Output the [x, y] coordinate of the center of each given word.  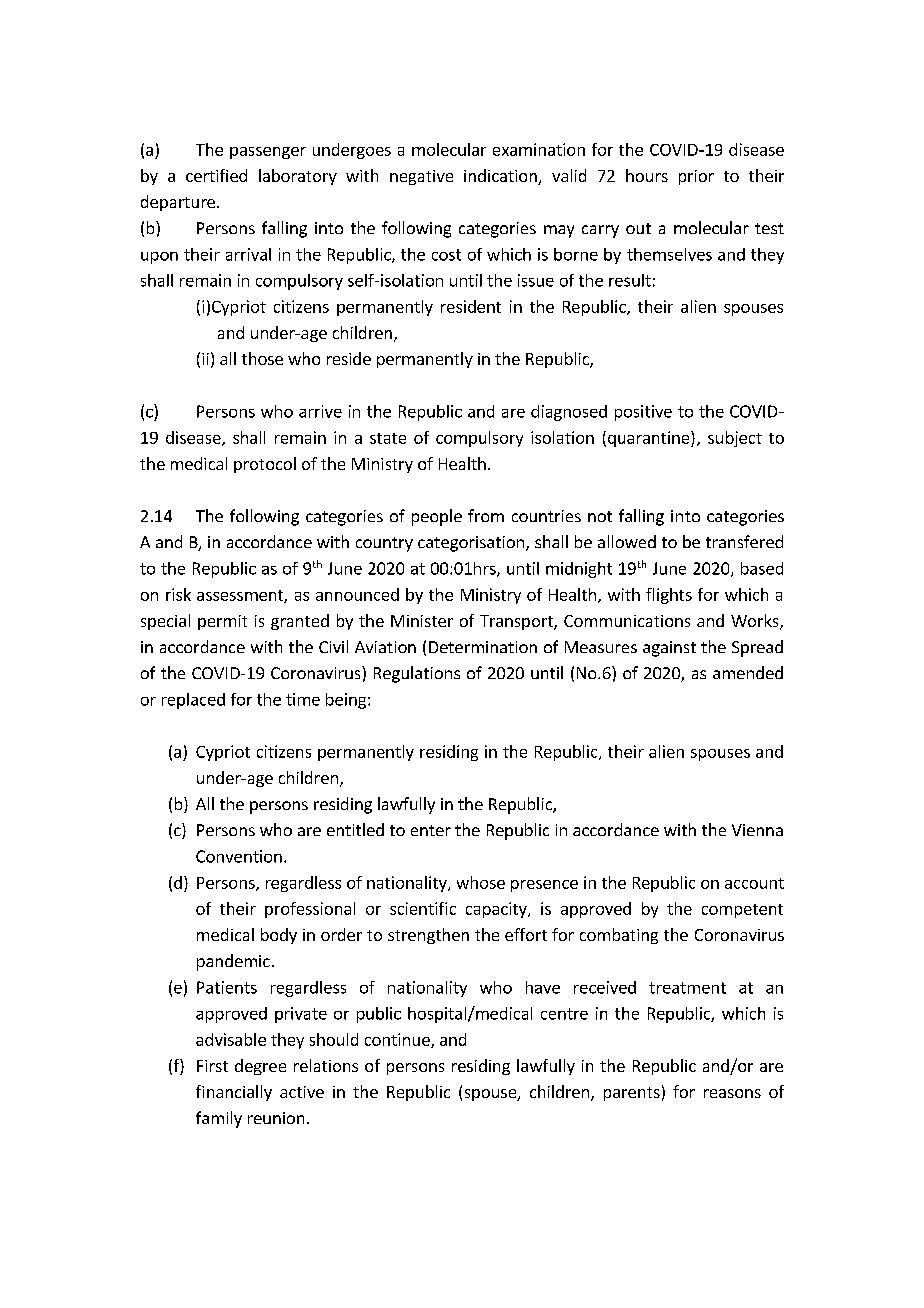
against [669, 649]
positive [643, 413]
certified [216, 175]
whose [481, 882]
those [262, 358]
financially [234, 1093]
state [388, 438]
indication [501, 177]
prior [696, 177]
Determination [483, 647]
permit [222, 622]
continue [398, 1040]
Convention [239, 856]
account [754, 883]
